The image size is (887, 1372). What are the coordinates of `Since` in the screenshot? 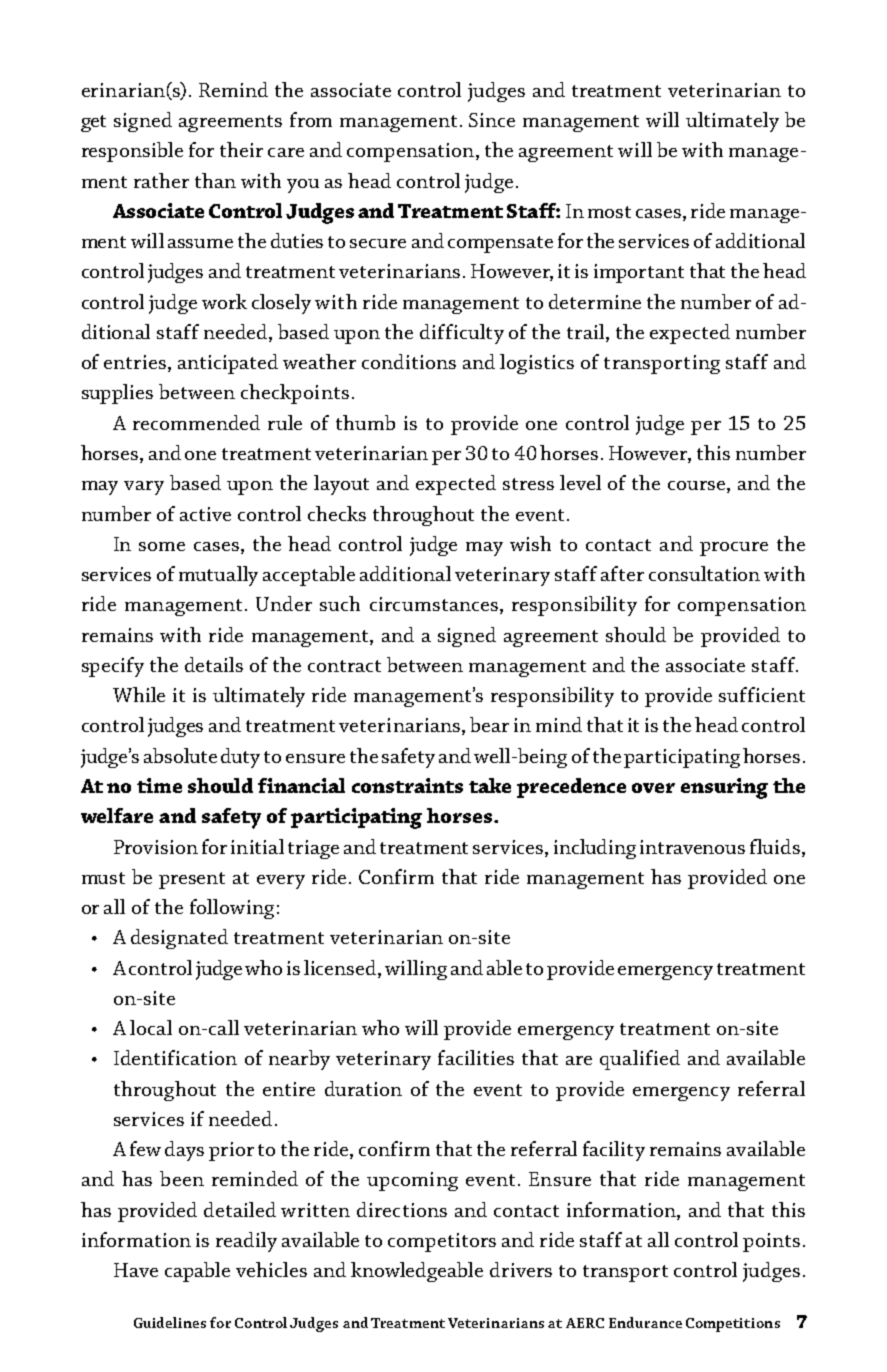 It's located at (492, 120).
